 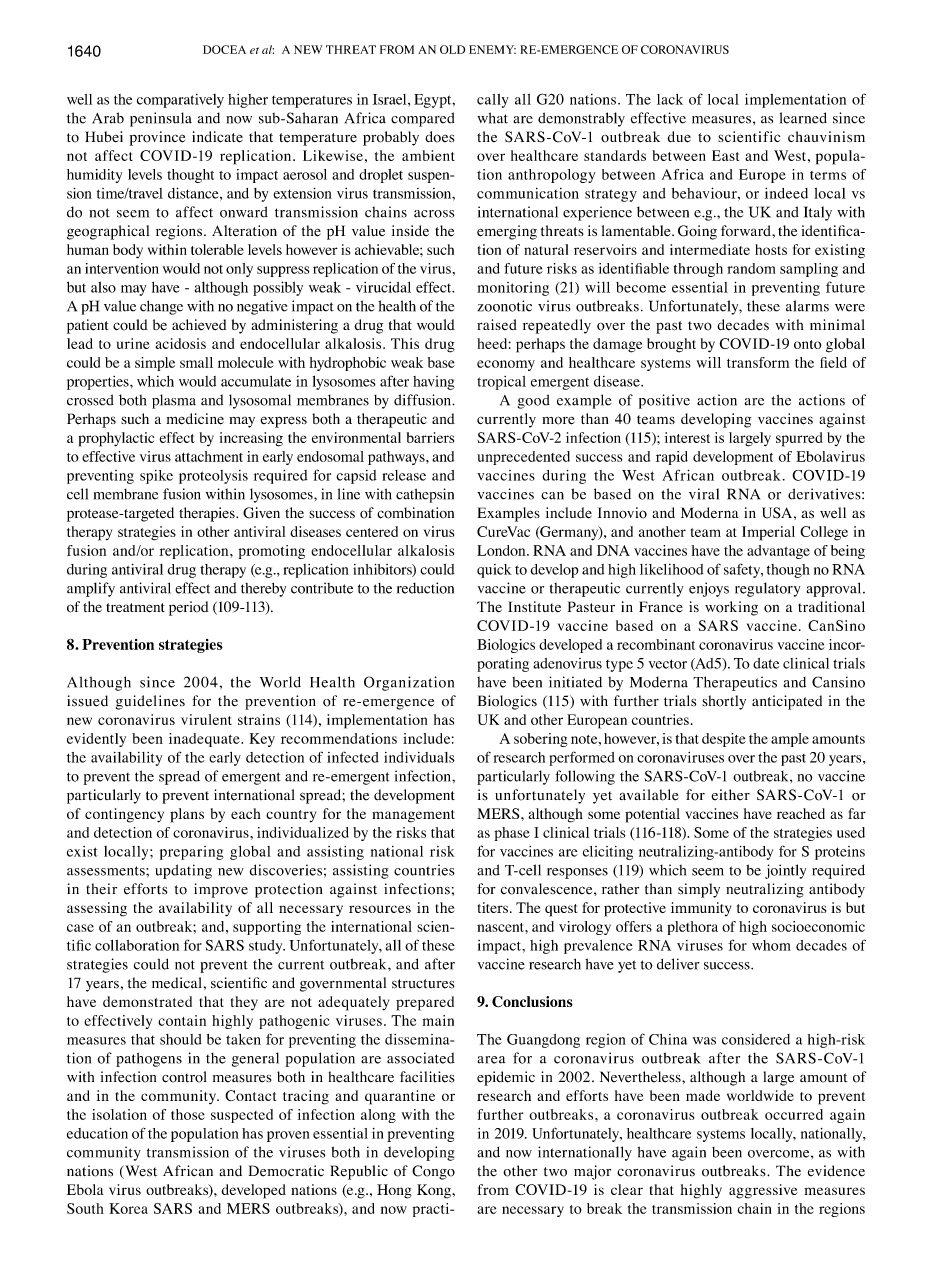 I want to click on period, so click(x=188, y=608).
